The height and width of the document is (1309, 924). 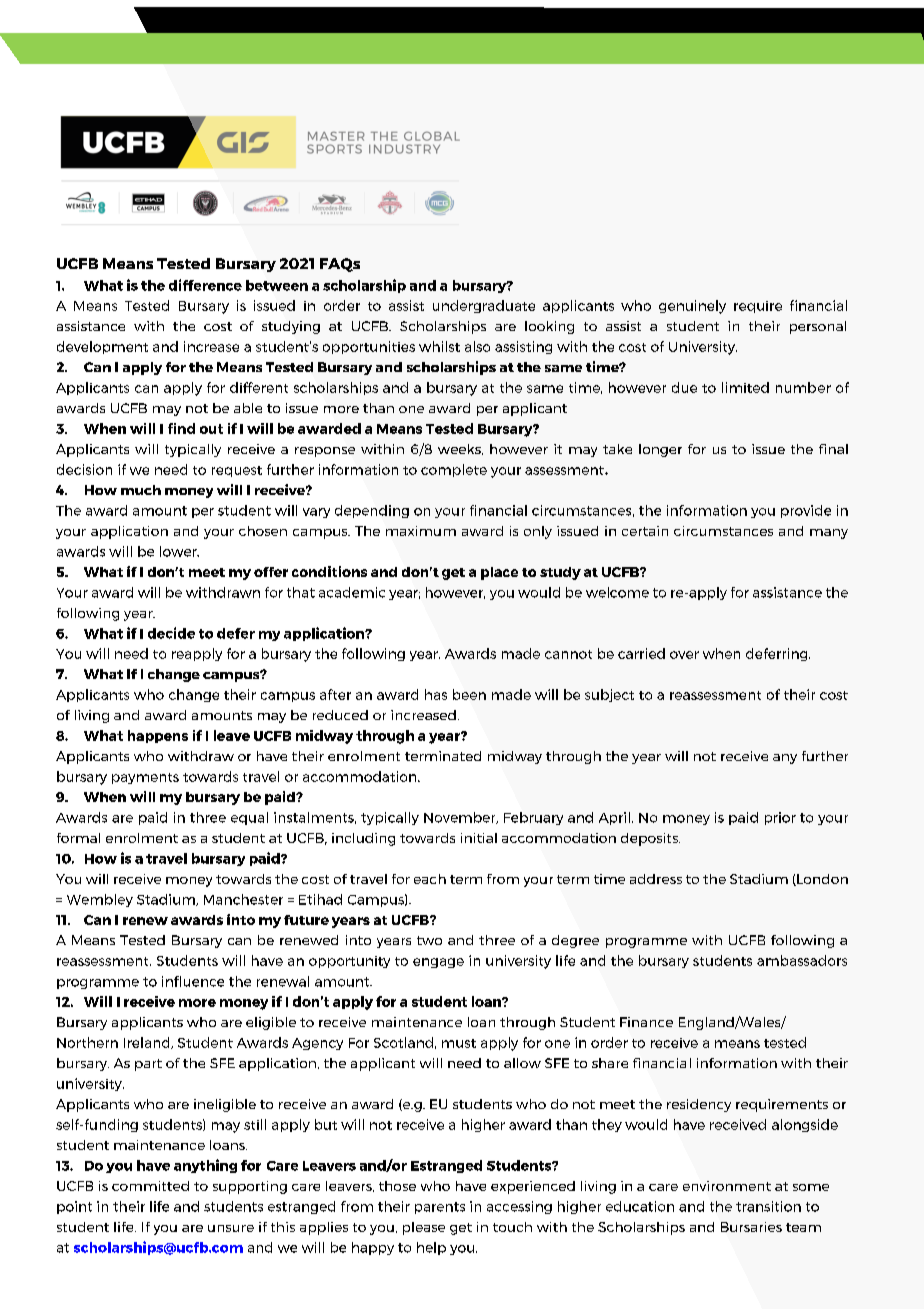 What do you see at coordinates (150, 1186) in the document?
I see `committed` at bounding box center [150, 1186].
